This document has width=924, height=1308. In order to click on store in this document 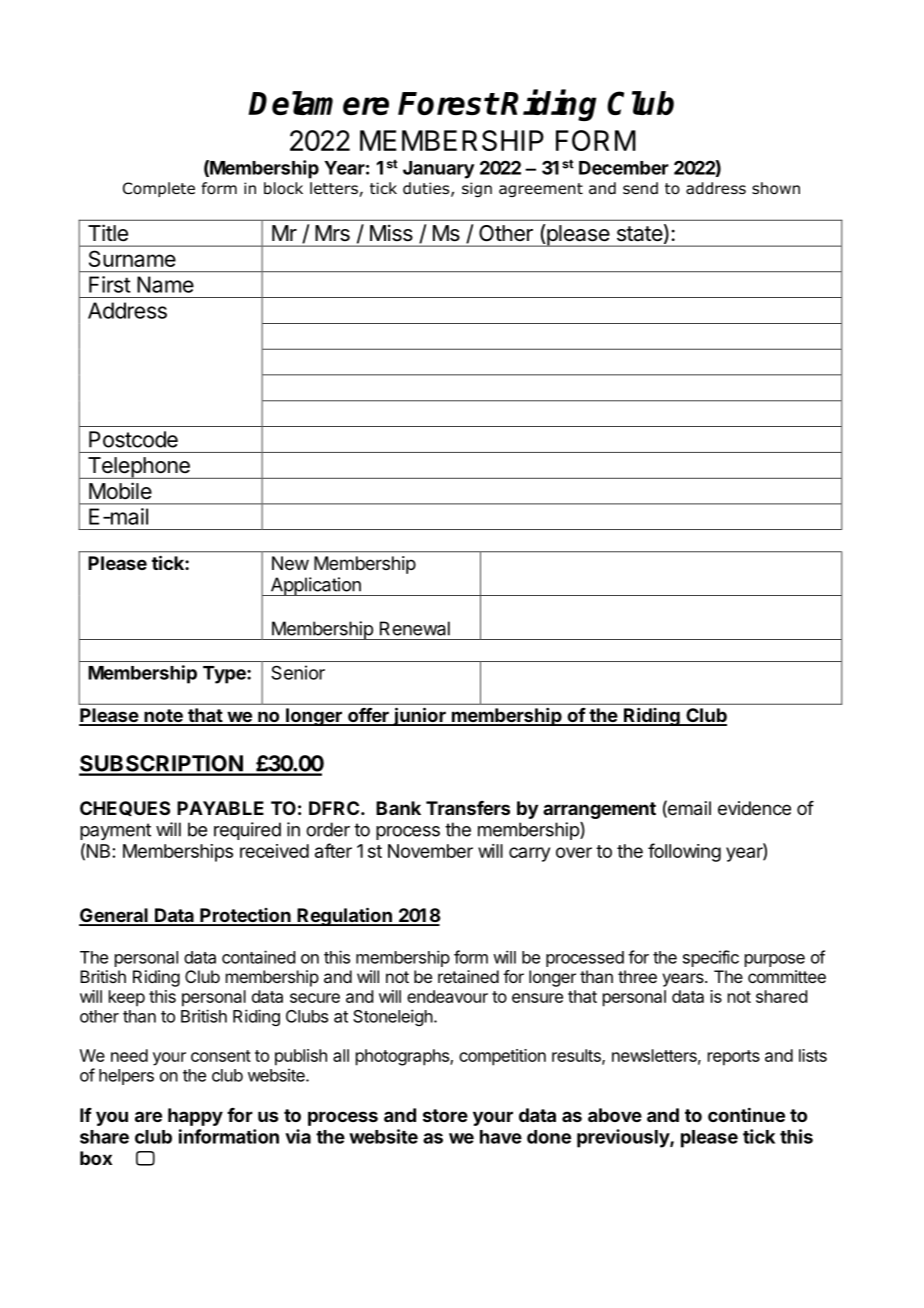, I will do `click(445, 1115)`.
